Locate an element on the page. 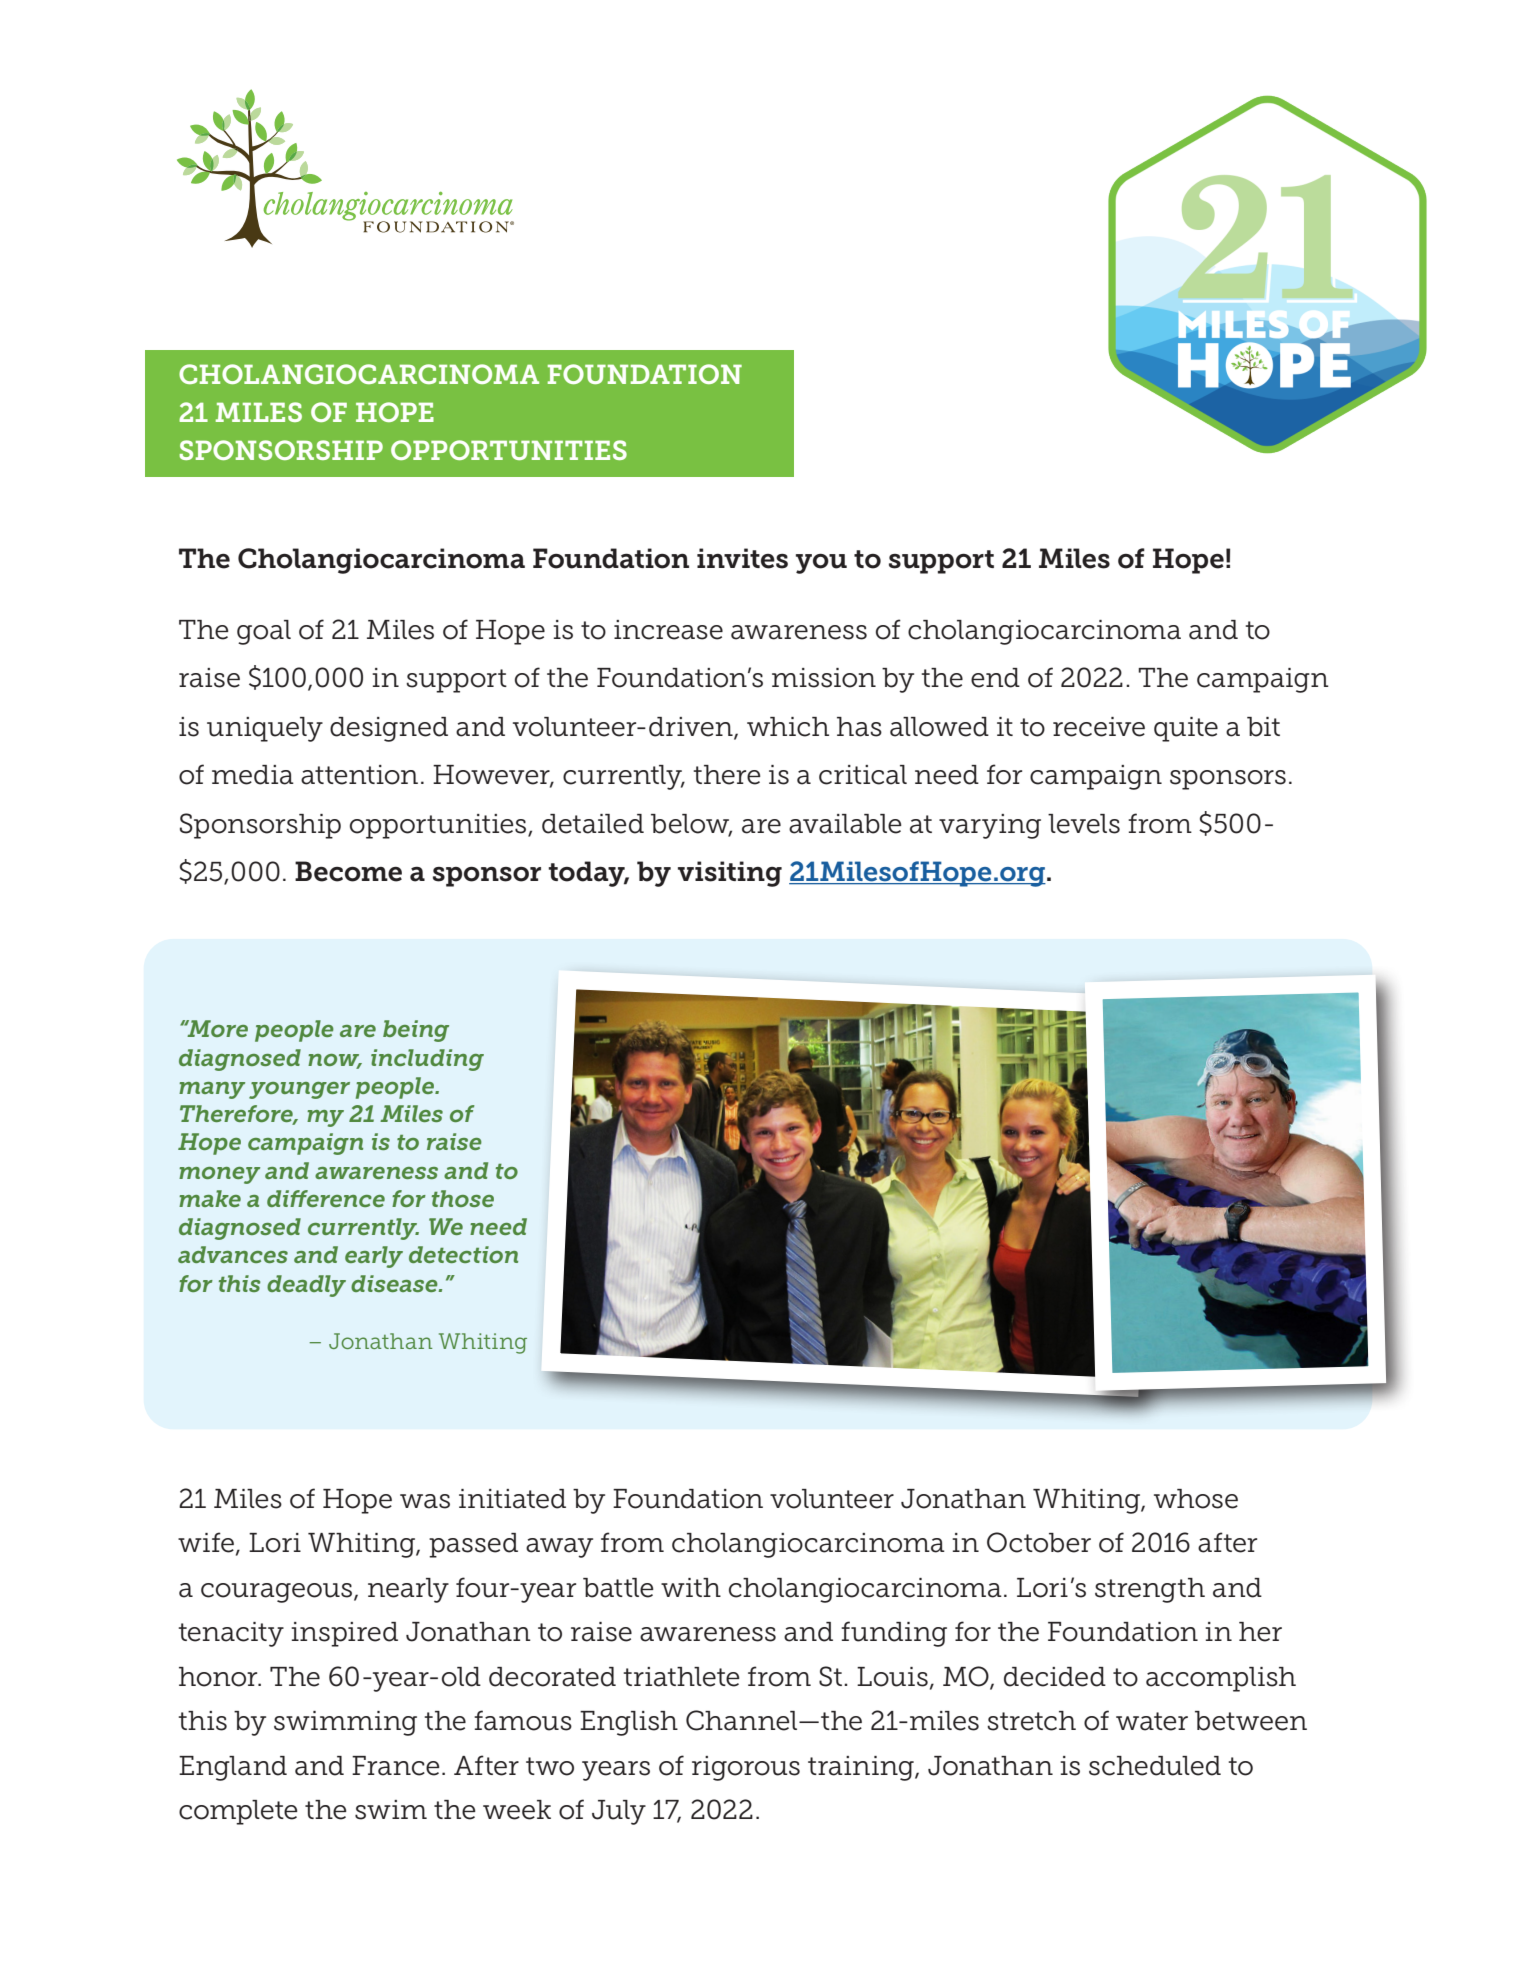 The image size is (1516, 1962). deadly is located at coordinates (306, 1286).
